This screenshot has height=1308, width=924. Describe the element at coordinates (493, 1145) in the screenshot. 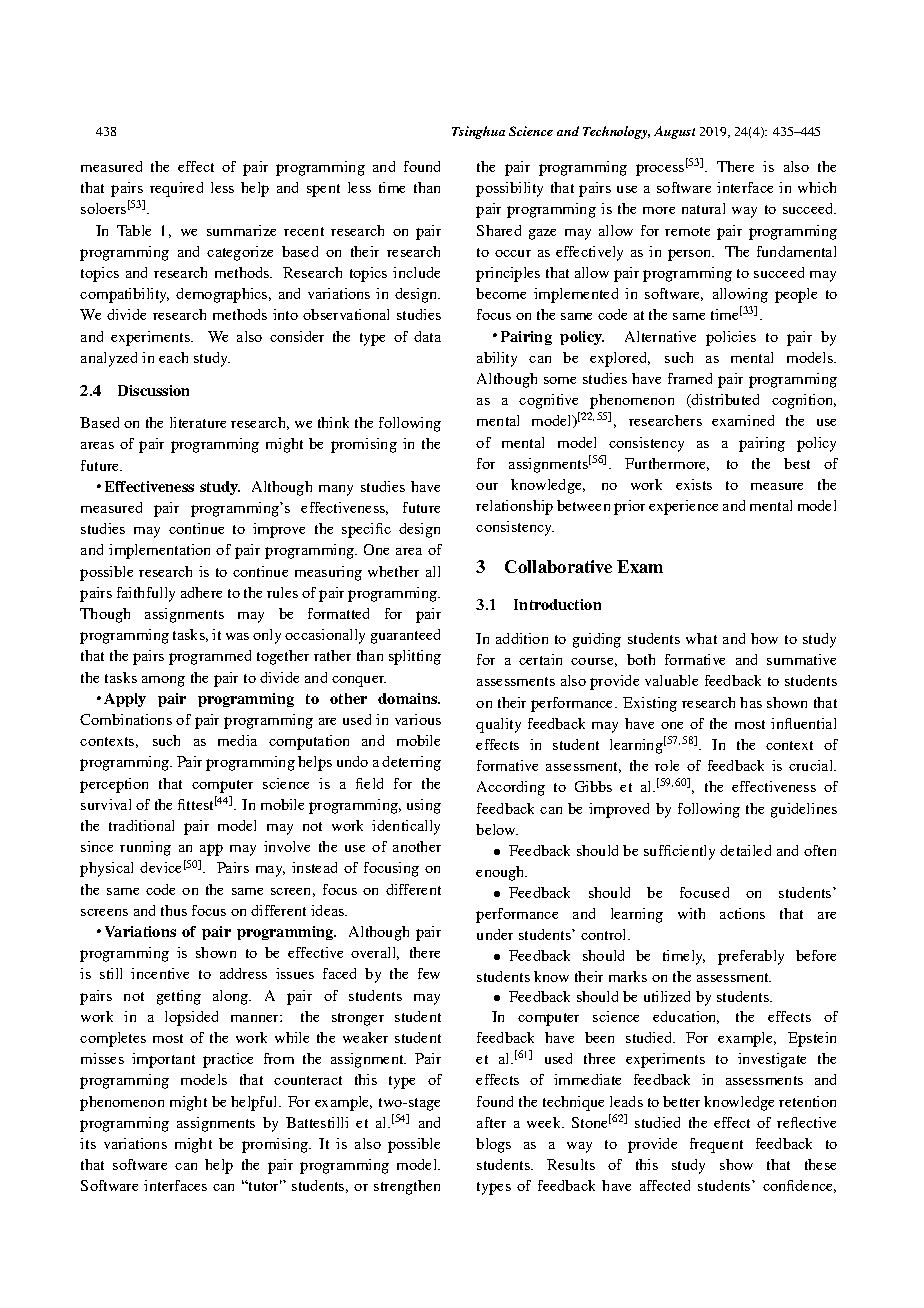

I see `blogs` at that location.
